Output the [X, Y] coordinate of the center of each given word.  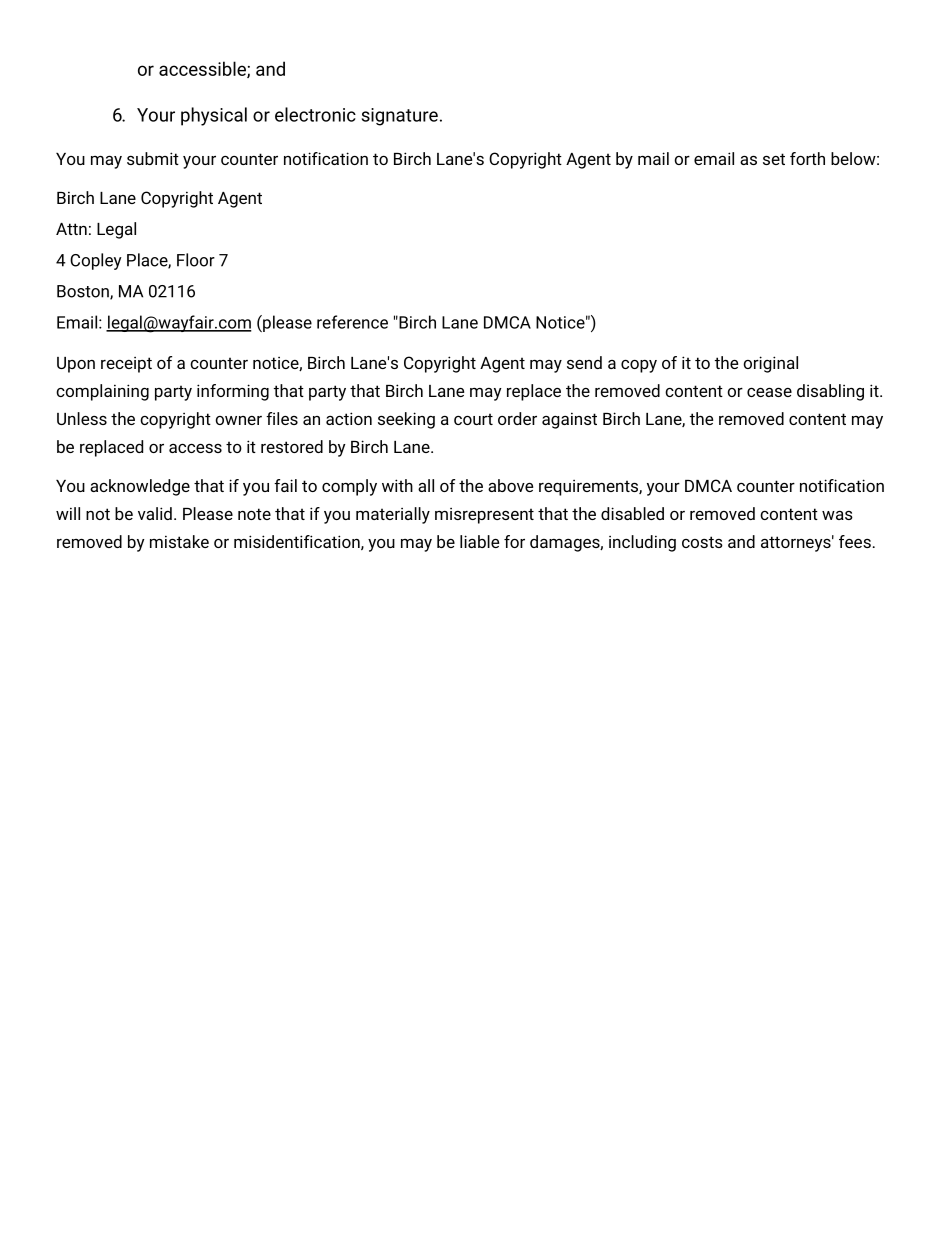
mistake [179, 541]
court [473, 419]
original [770, 364]
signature [400, 117]
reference [352, 322]
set [774, 159]
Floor [196, 260]
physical [214, 116]
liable [479, 541]
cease [769, 392]
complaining [102, 392]
